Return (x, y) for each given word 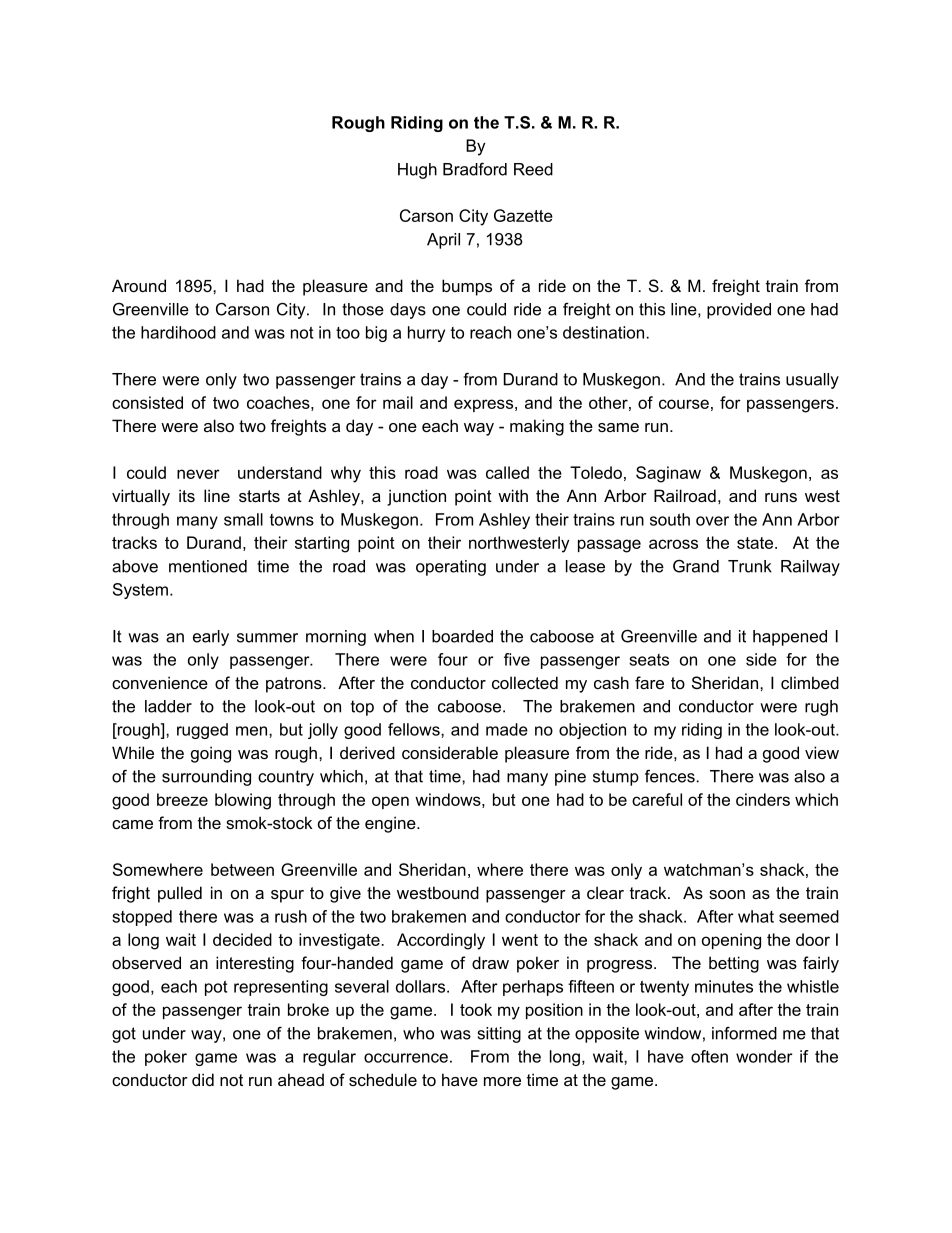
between (242, 869)
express (483, 405)
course (684, 404)
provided (739, 311)
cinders (763, 799)
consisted (147, 402)
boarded (462, 636)
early (211, 638)
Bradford (475, 169)
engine (391, 824)
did (203, 1079)
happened (790, 638)
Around (139, 285)
